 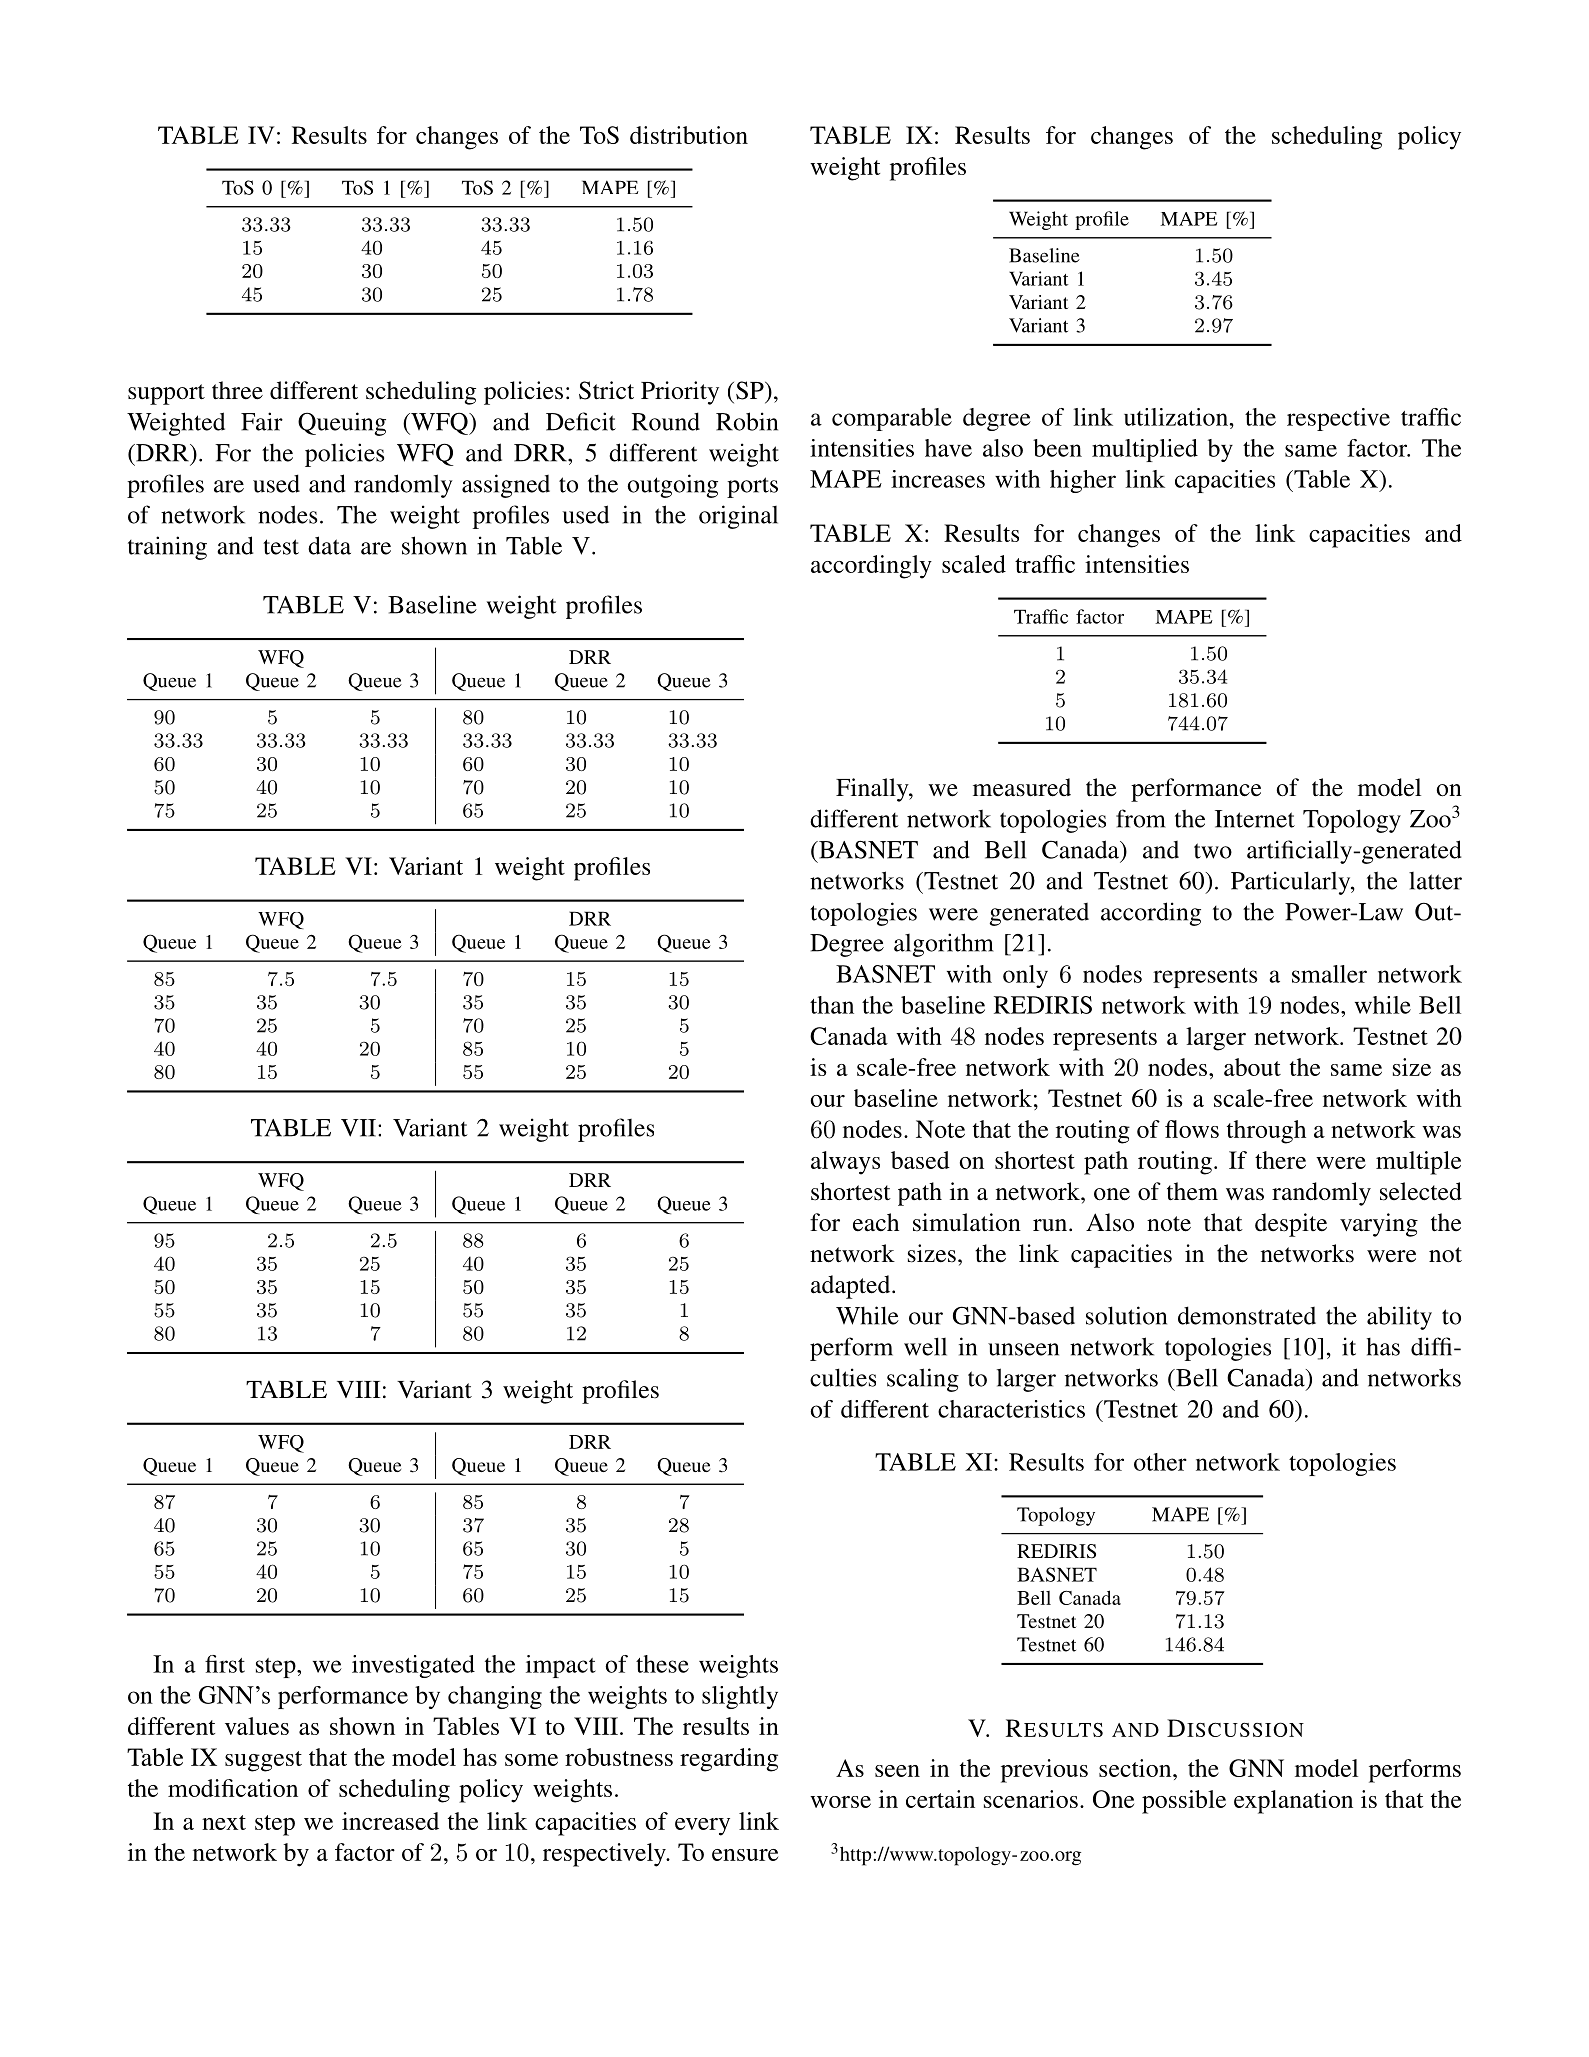 What do you see at coordinates (390, 1821) in the page?
I see `increased` at bounding box center [390, 1821].
